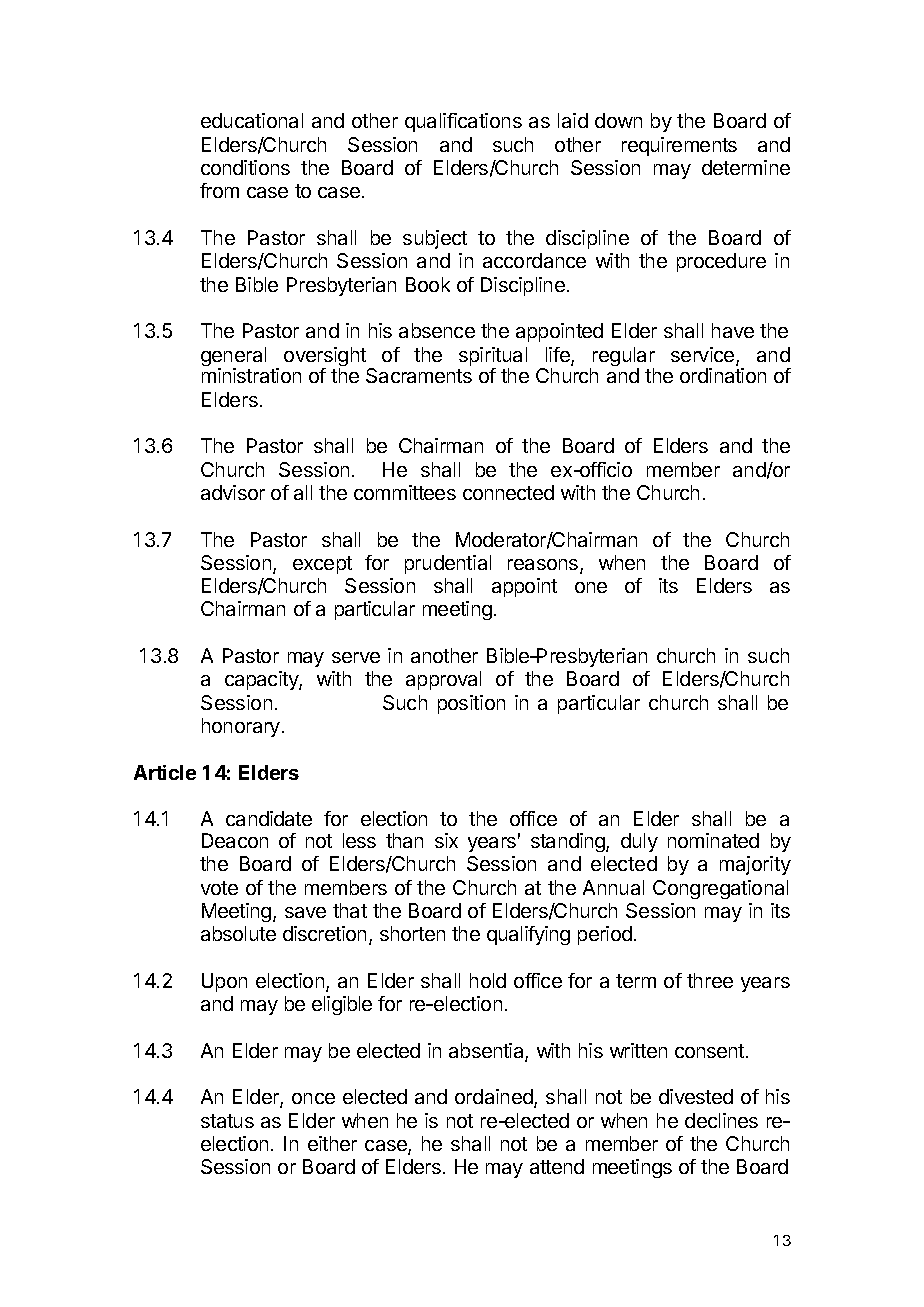 The image size is (924, 1307). I want to click on advisor, so click(233, 492).
